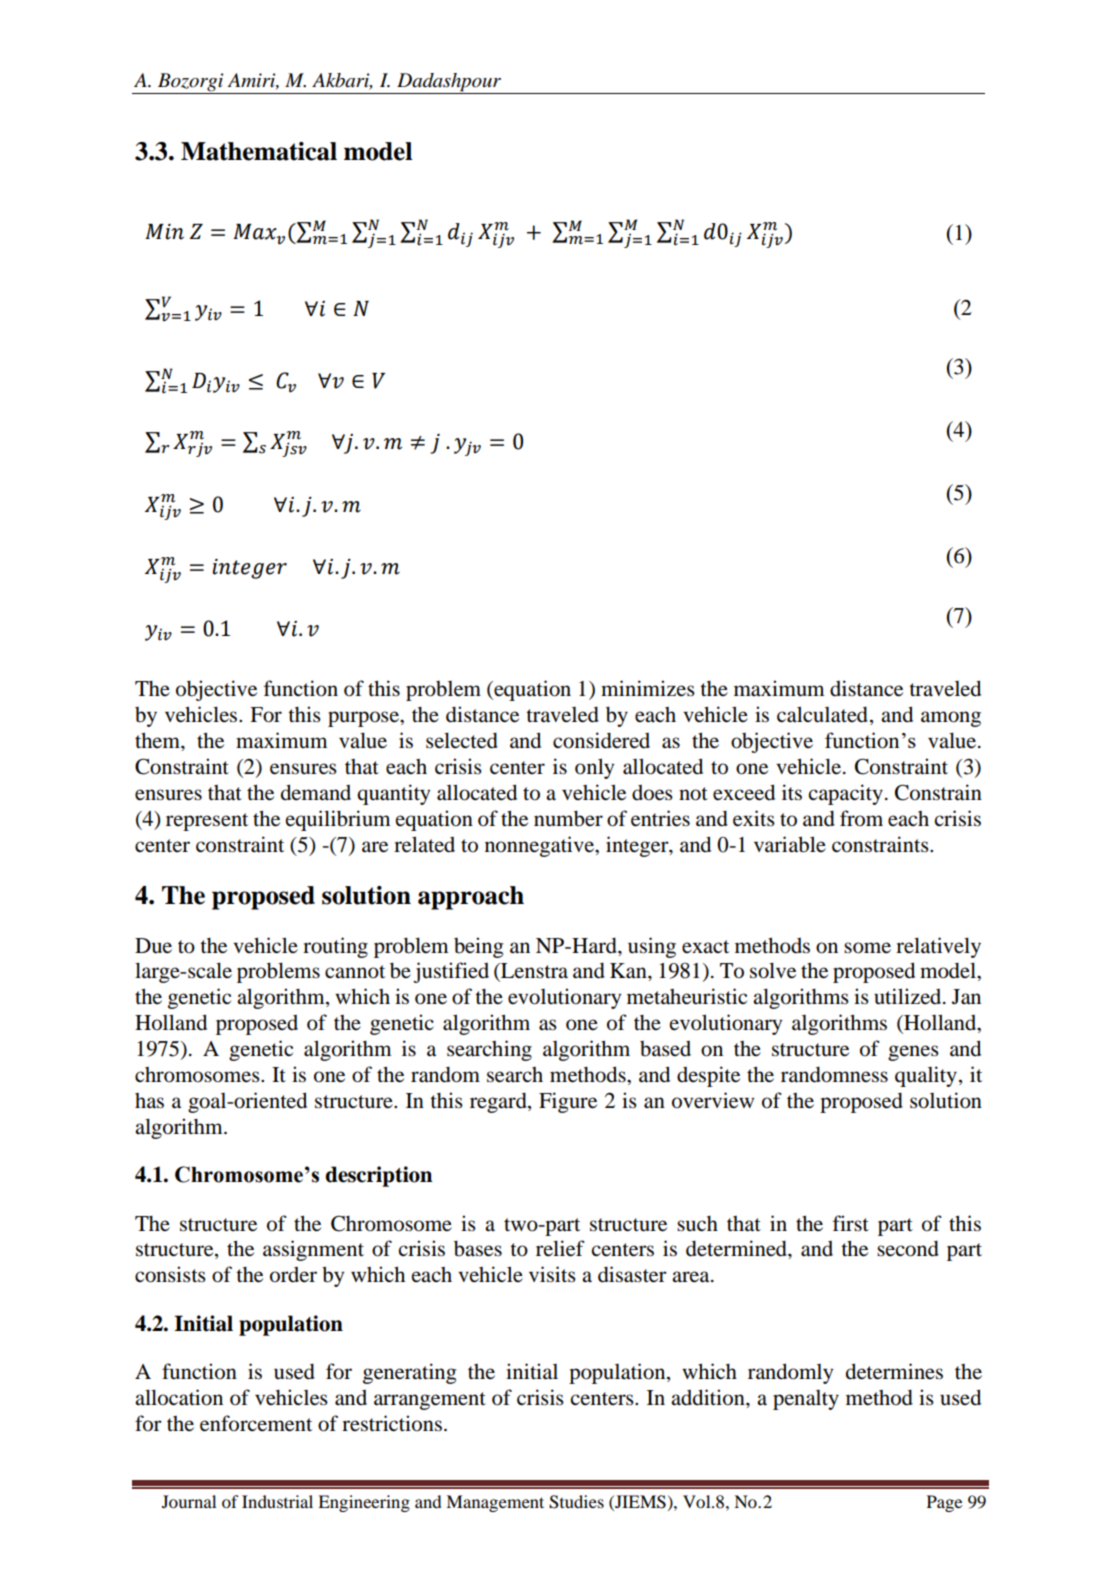 The height and width of the screenshot is (1579, 1117). What do you see at coordinates (944, 1503) in the screenshot?
I see `Page` at bounding box center [944, 1503].
